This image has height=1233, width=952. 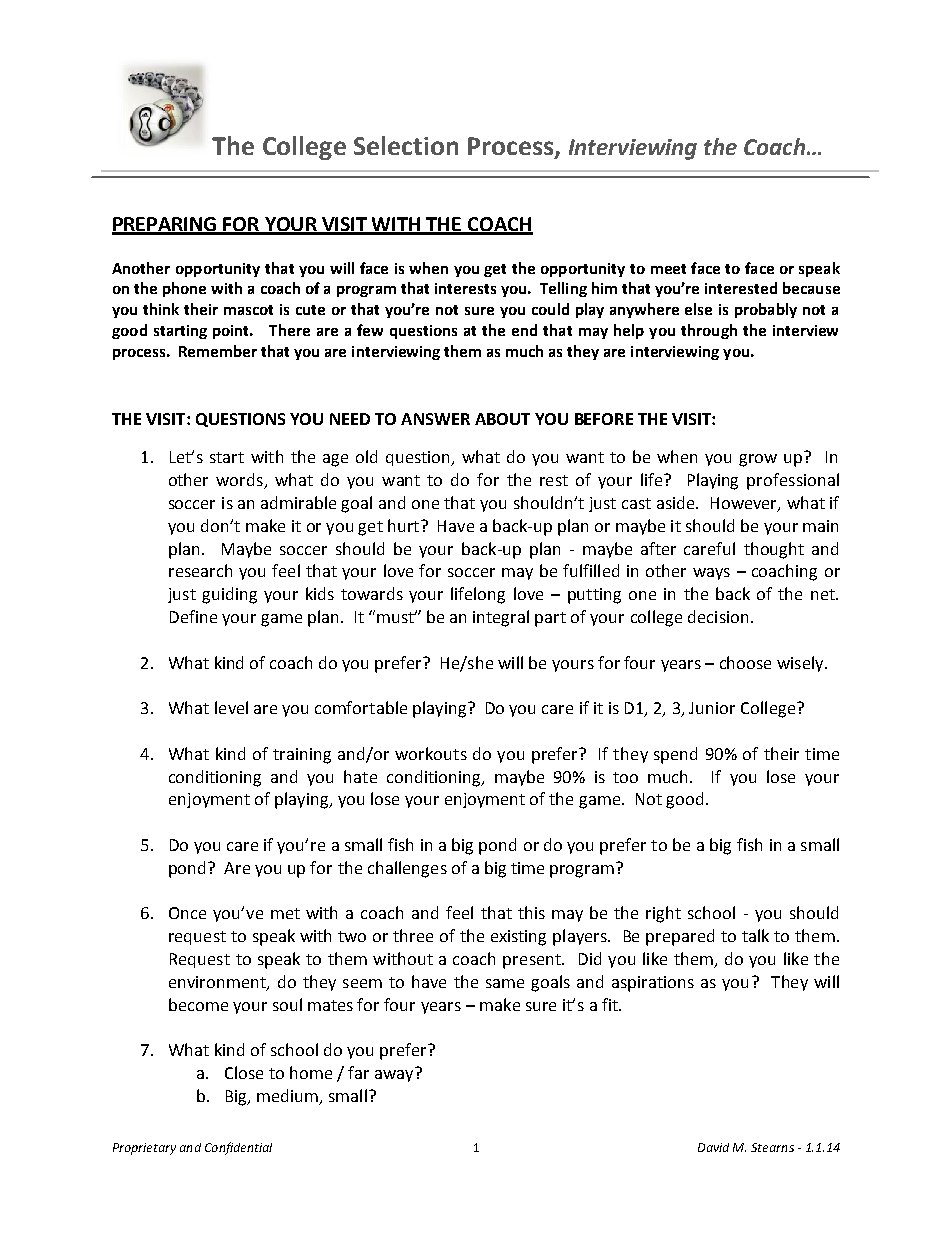 I want to click on grow, so click(x=758, y=460).
